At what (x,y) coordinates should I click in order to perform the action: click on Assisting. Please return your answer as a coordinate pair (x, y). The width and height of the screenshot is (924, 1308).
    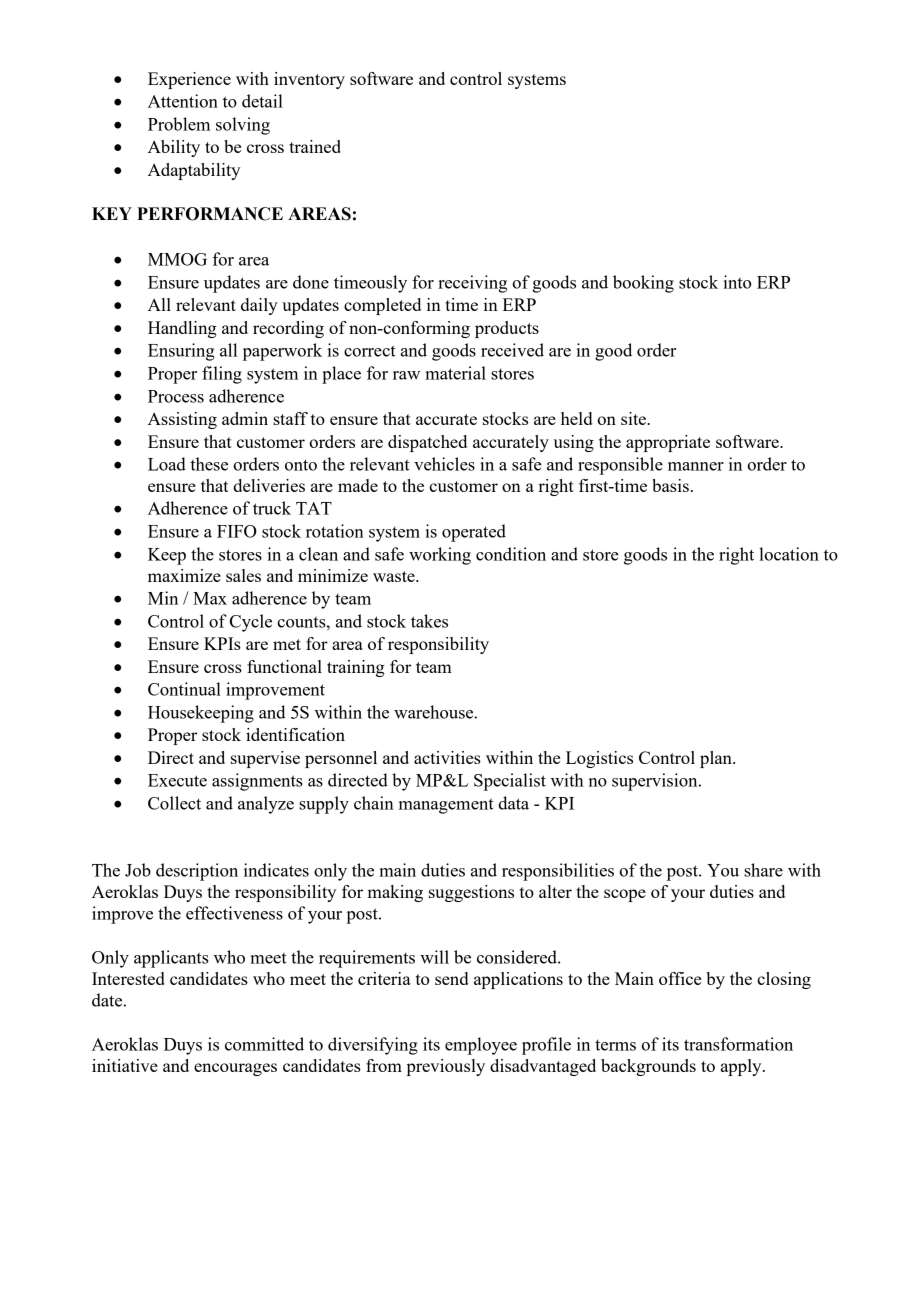
    Looking at the image, I should click on (182, 420).
